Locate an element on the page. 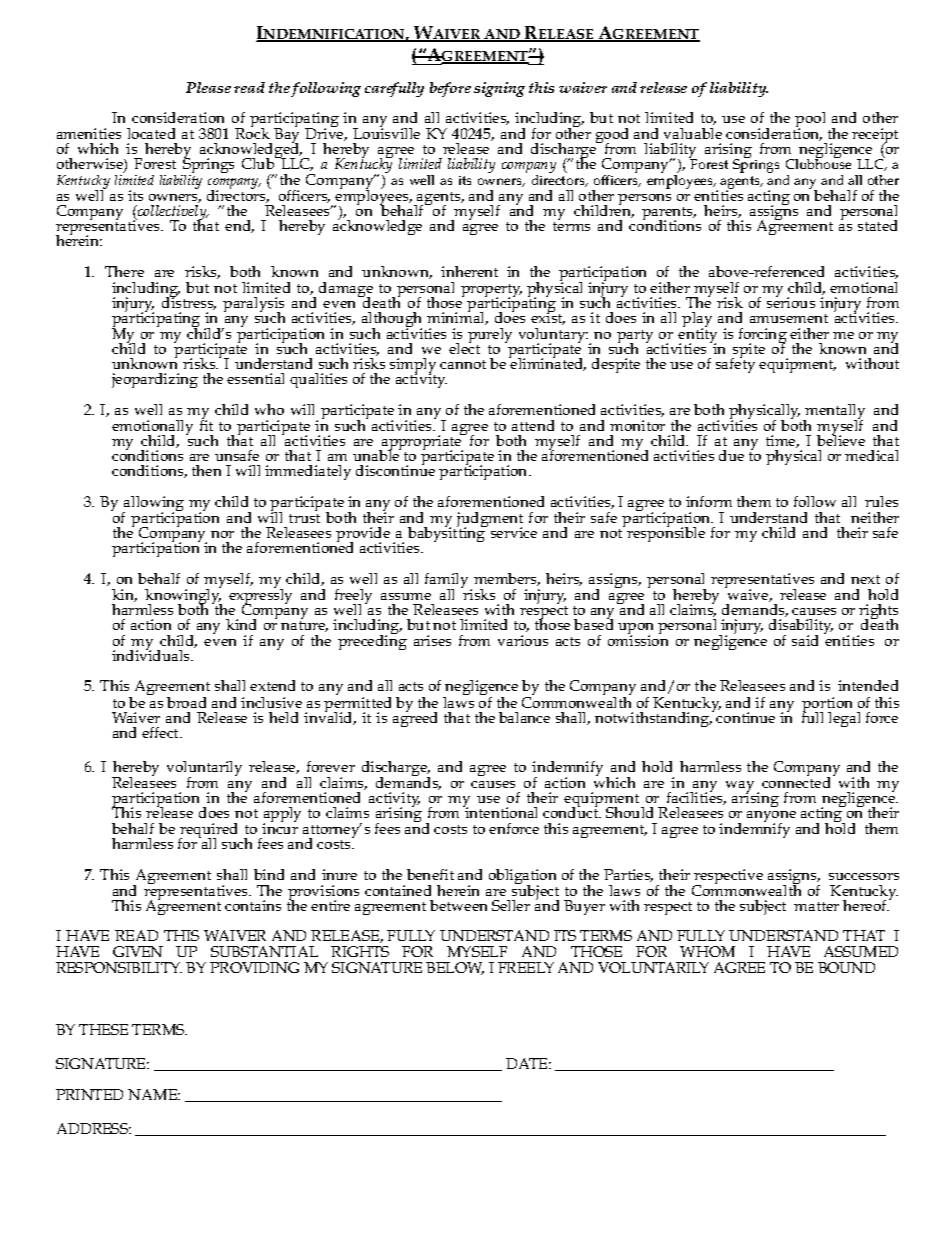  attend is located at coordinates (533, 425).
